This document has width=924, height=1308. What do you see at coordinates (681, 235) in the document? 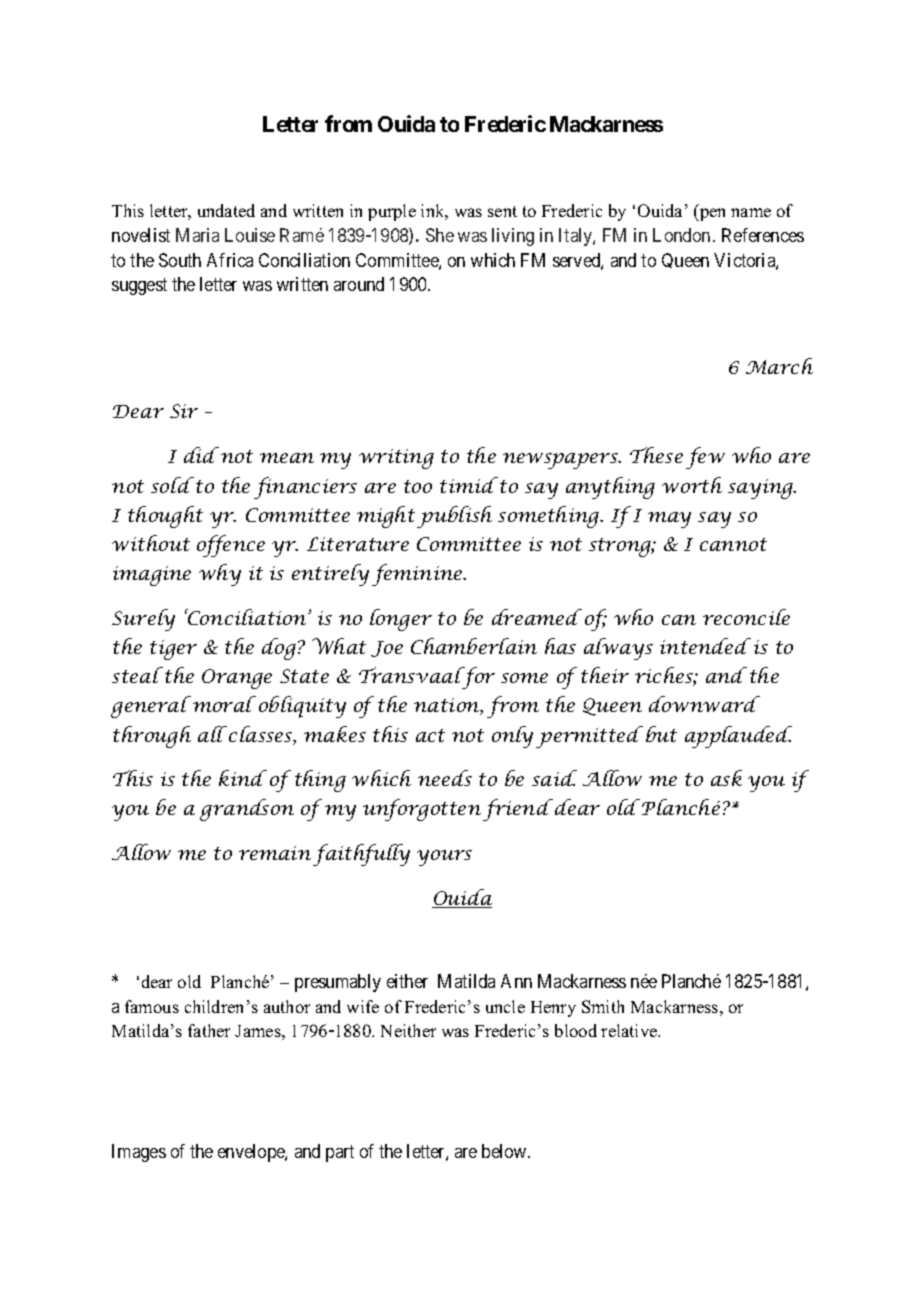
I see `London` at bounding box center [681, 235].
